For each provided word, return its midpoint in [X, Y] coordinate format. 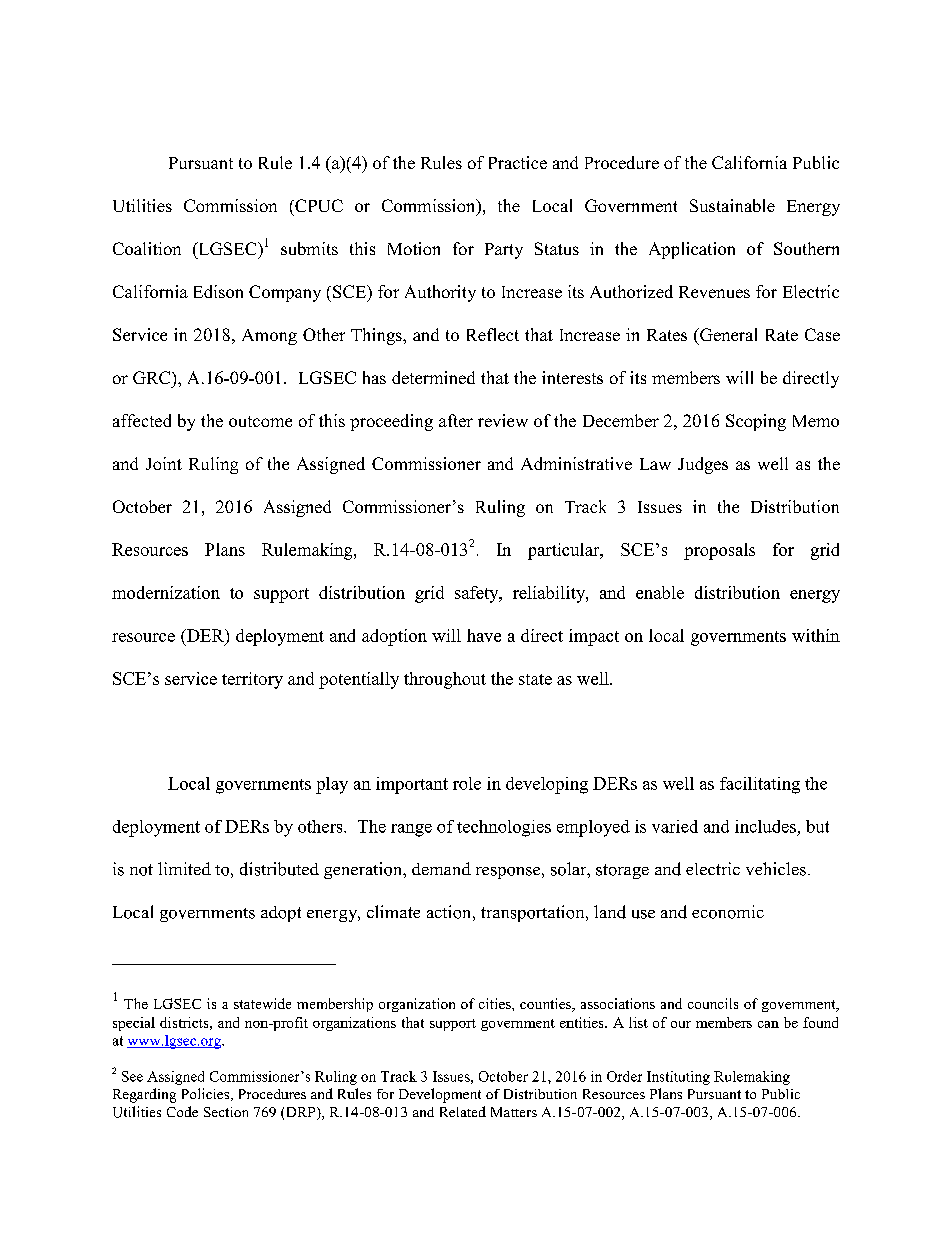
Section [226, 1112]
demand [441, 868]
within [816, 635]
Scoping [756, 422]
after [456, 420]
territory [252, 680]
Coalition [147, 248]
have [484, 635]
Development [440, 1095]
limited [184, 868]
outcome [260, 421]
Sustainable [732, 205]
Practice [518, 162]
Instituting [678, 1078]
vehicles [776, 869]
